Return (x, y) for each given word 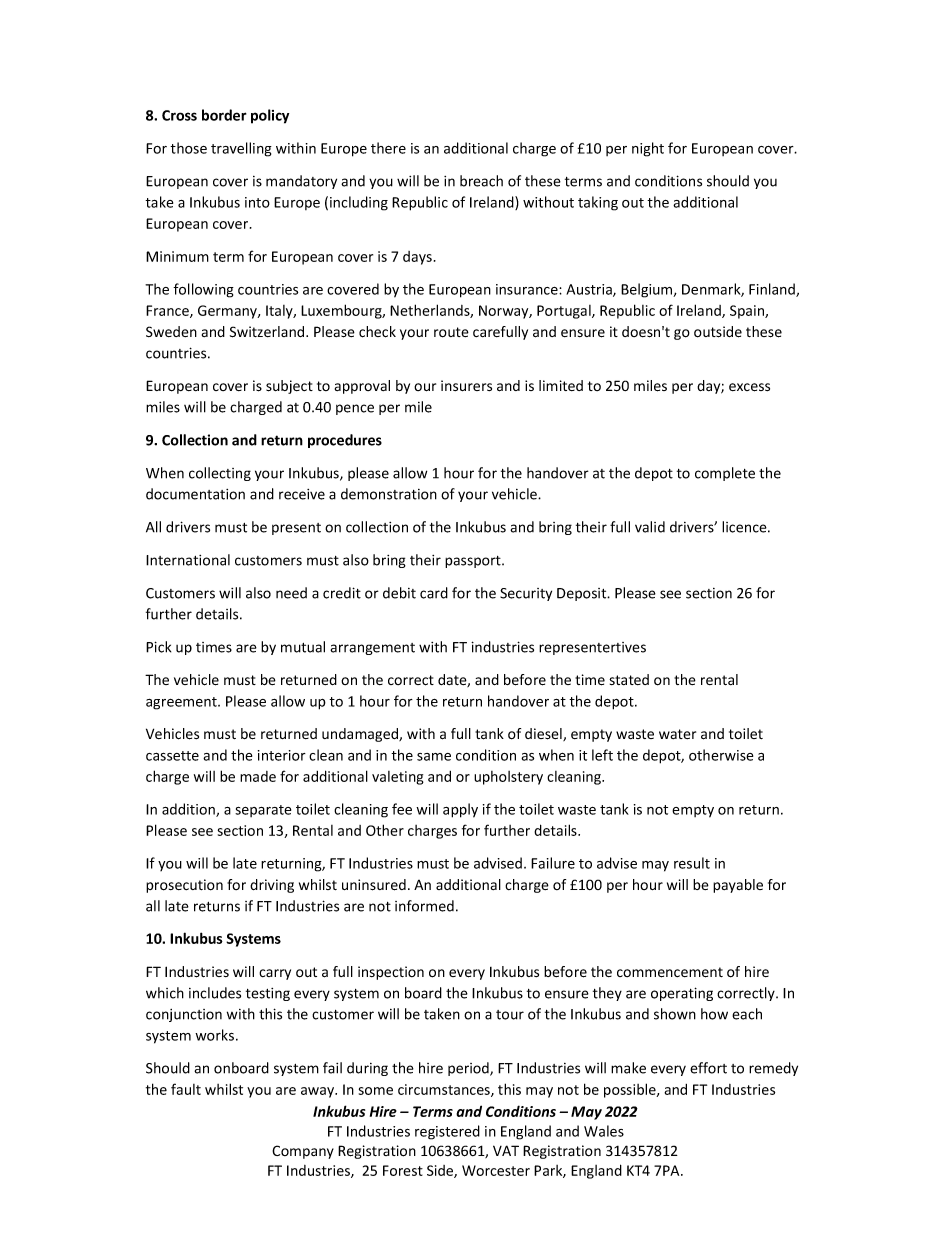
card (434, 593)
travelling (241, 149)
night (648, 149)
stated (629, 679)
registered (447, 1132)
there (388, 148)
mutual (303, 647)
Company (303, 1152)
